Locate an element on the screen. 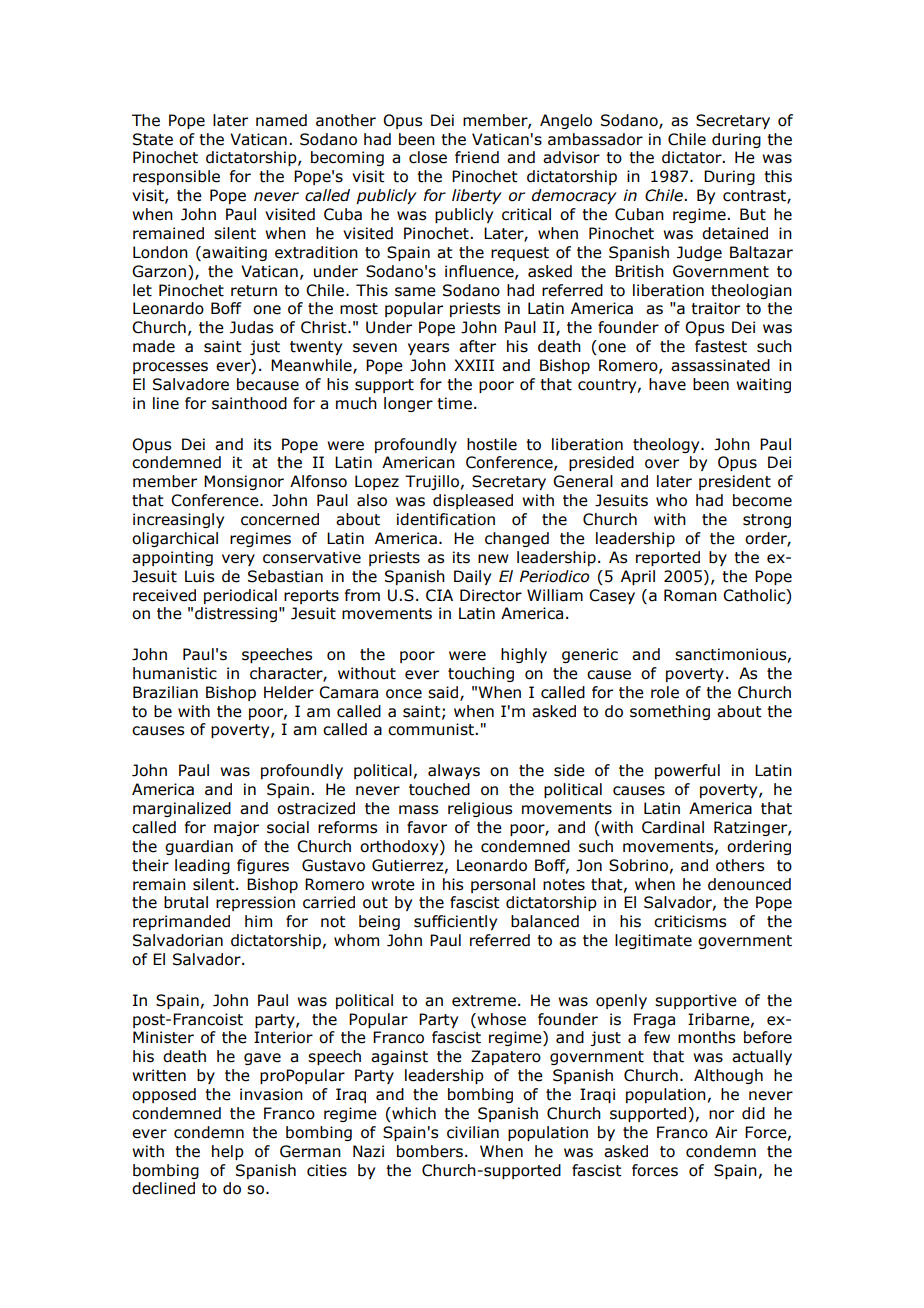  help is located at coordinates (228, 1152).
